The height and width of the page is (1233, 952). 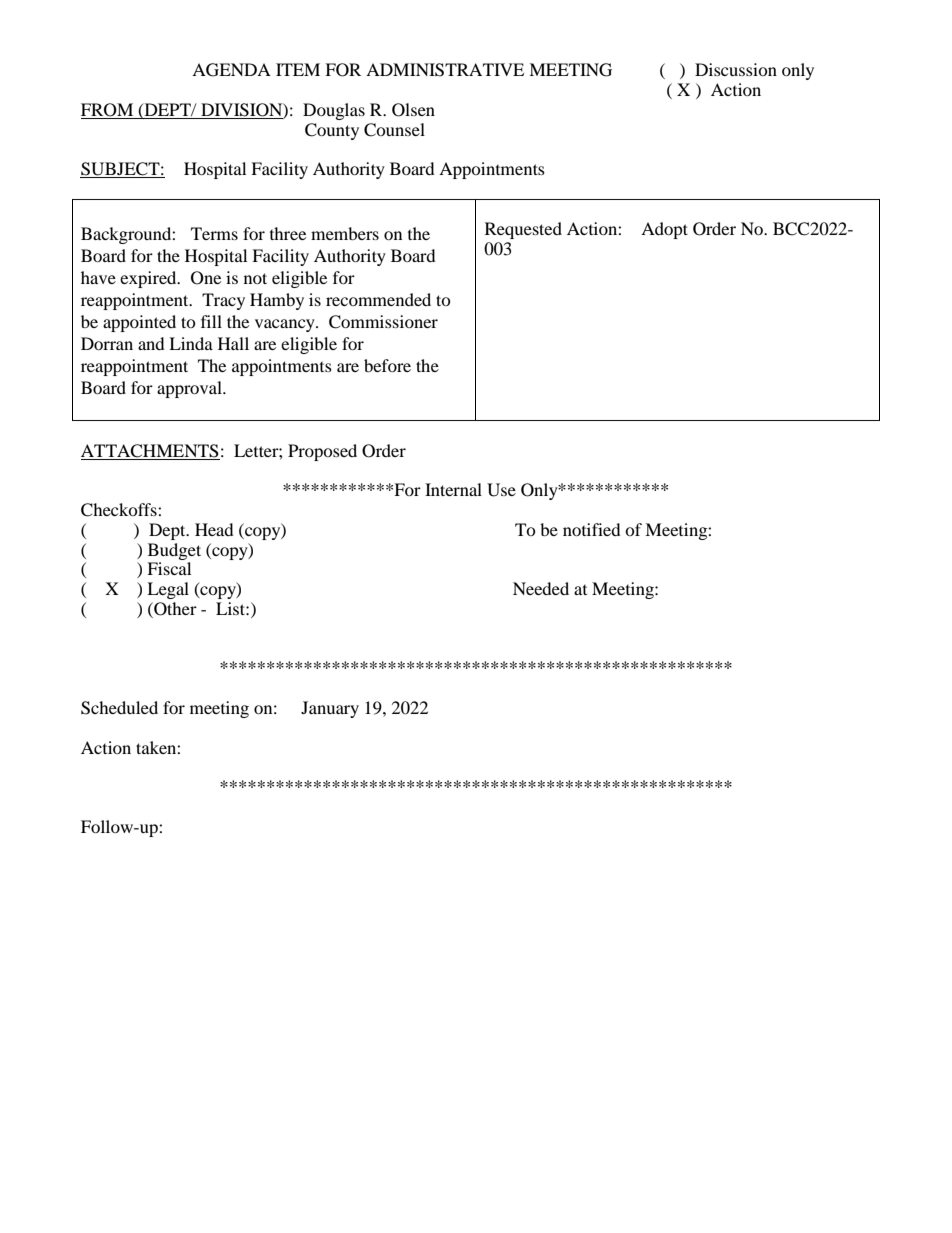 What do you see at coordinates (378, 299) in the page?
I see `recommended` at bounding box center [378, 299].
